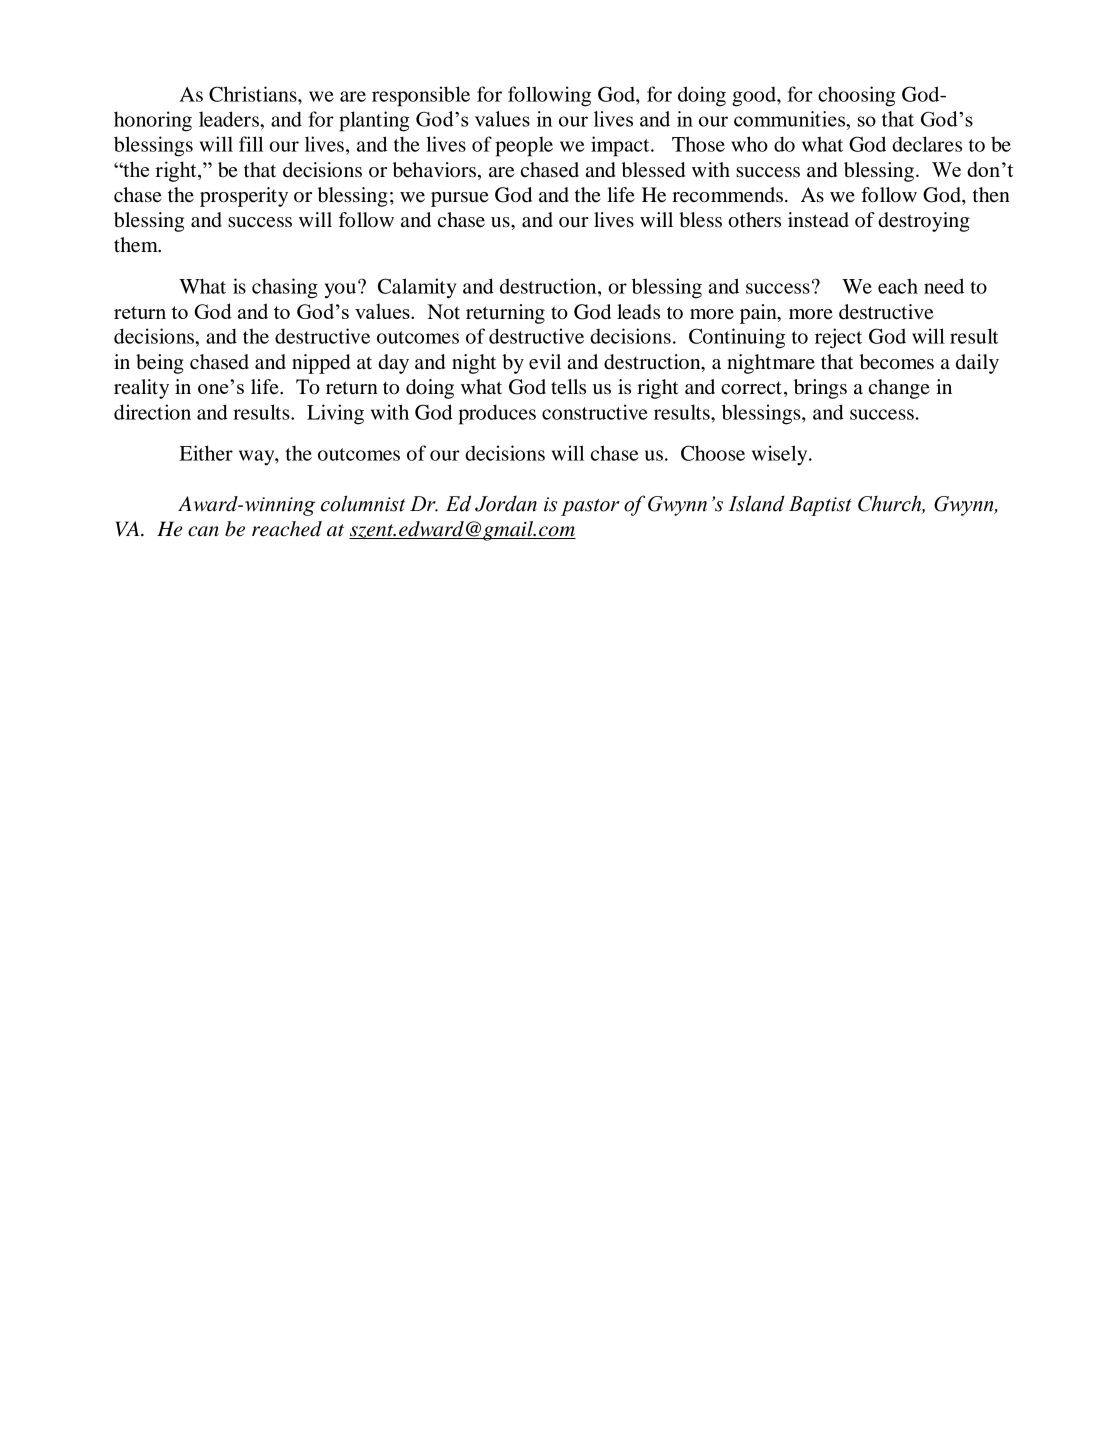  I want to click on responsible, so click(421, 96).
